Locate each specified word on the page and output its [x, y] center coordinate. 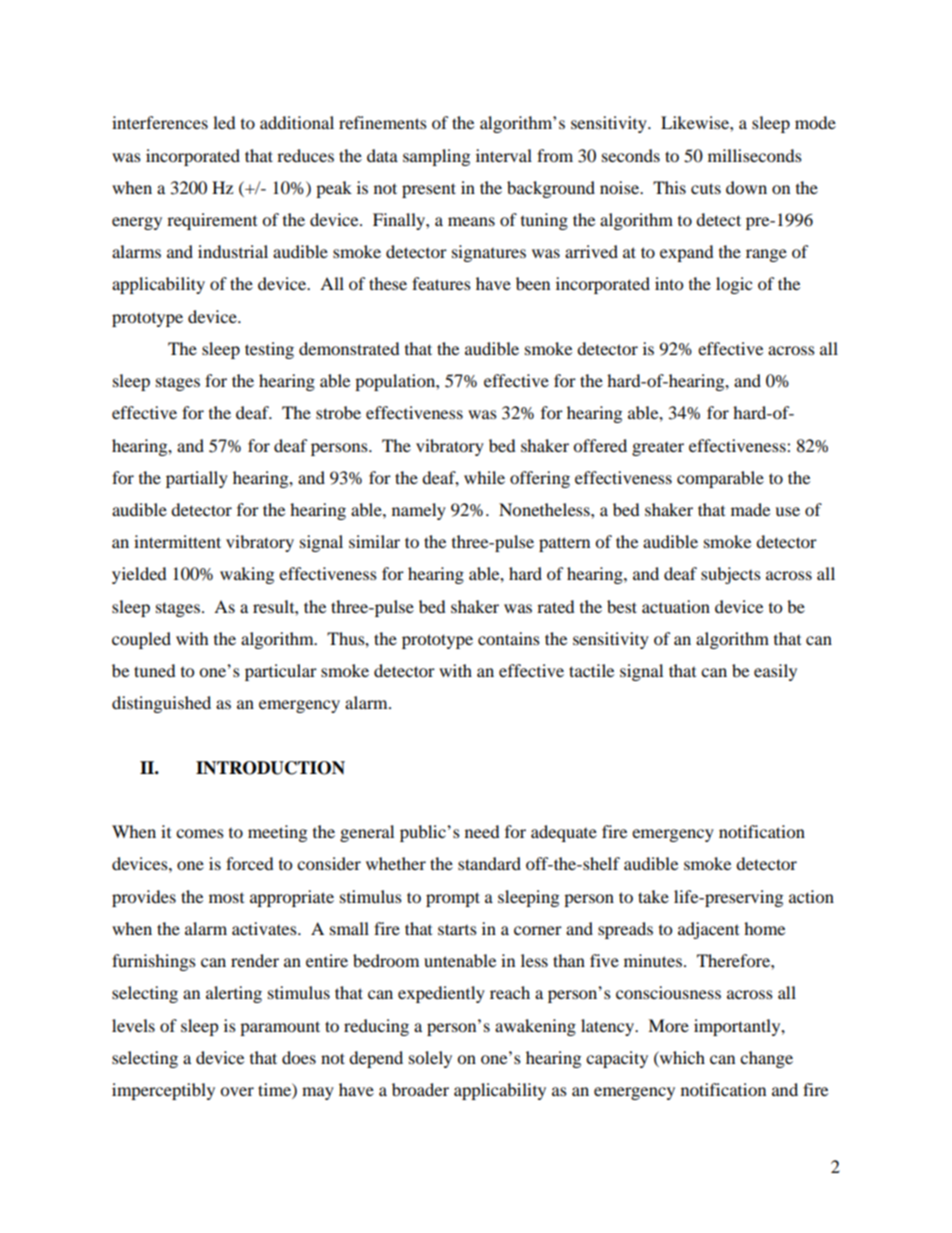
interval [504, 155]
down [746, 187]
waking [247, 575]
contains [509, 638]
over [237, 1091]
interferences [160, 122]
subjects [731, 575]
